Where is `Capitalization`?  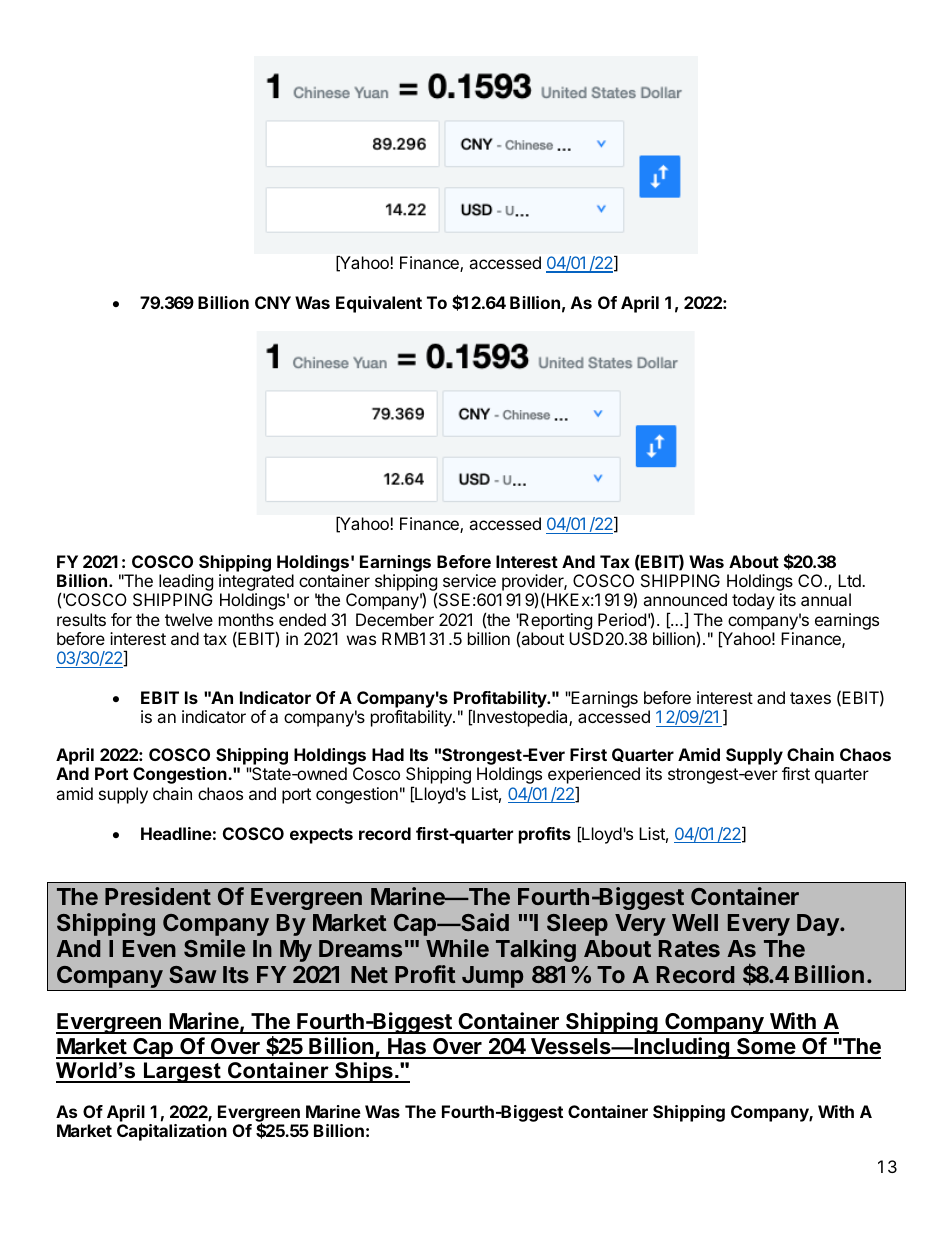 Capitalization is located at coordinates (172, 1132).
